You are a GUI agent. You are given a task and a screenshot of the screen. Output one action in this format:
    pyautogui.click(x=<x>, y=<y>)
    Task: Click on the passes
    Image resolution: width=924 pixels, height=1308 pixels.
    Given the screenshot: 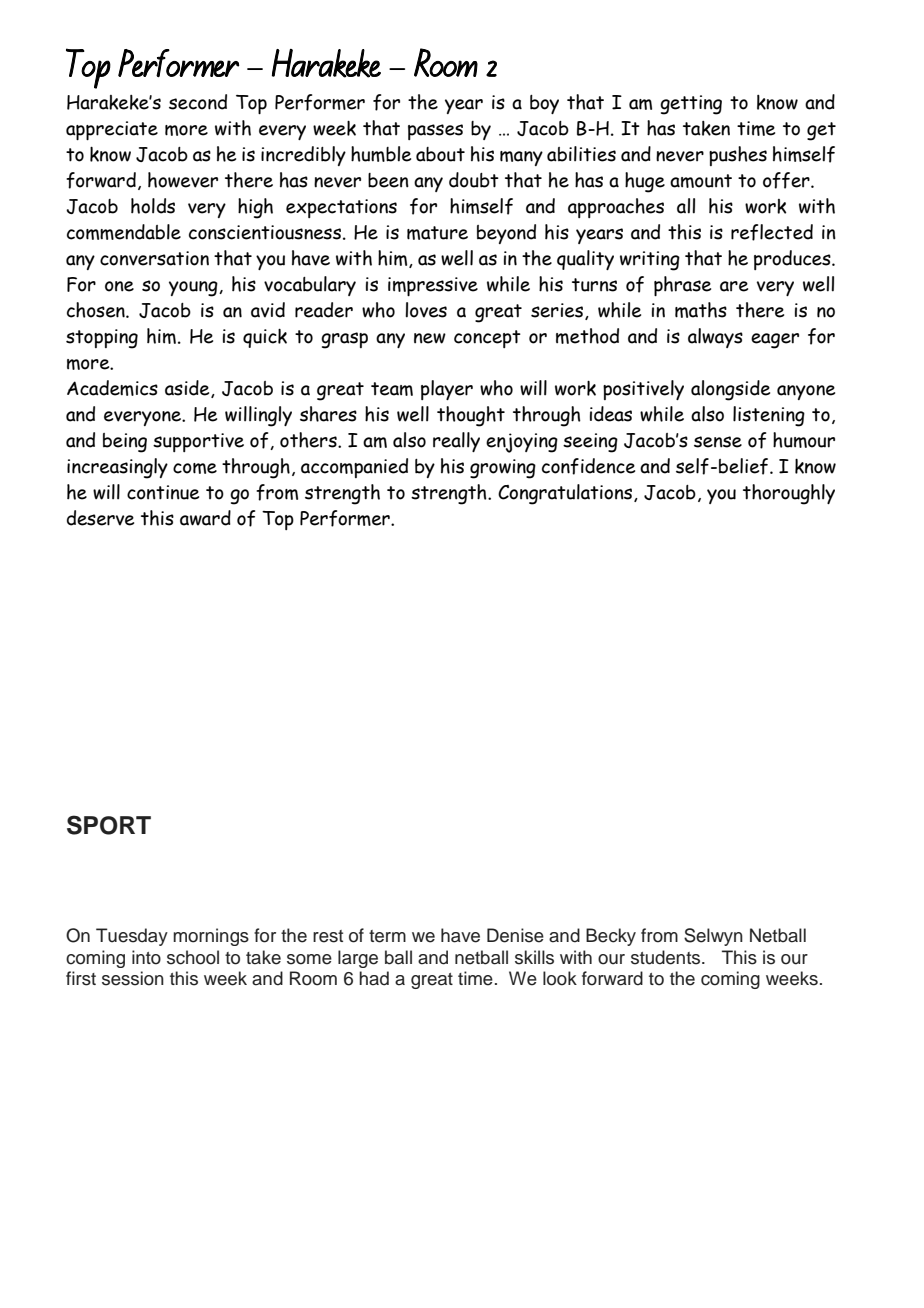 What is the action you would take?
    pyautogui.click(x=435, y=132)
